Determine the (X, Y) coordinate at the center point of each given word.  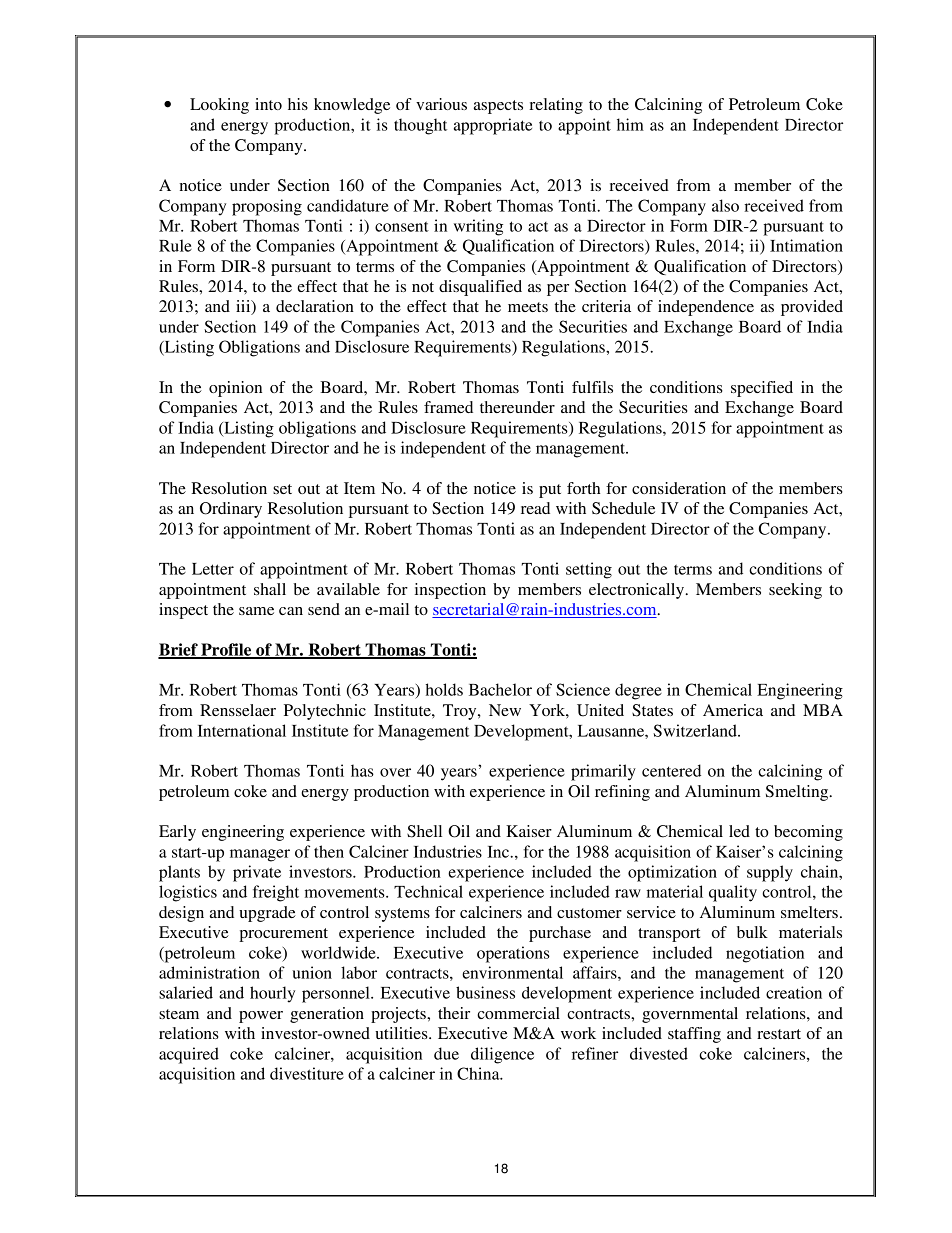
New (505, 710)
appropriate (493, 126)
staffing (694, 1035)
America (733, 710)
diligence (502, 1055)
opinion (235, 389)
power (261, 1017)
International (241, 730)
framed (448, 407)
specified (762, 389)
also (725, 205)
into (268, 104)
